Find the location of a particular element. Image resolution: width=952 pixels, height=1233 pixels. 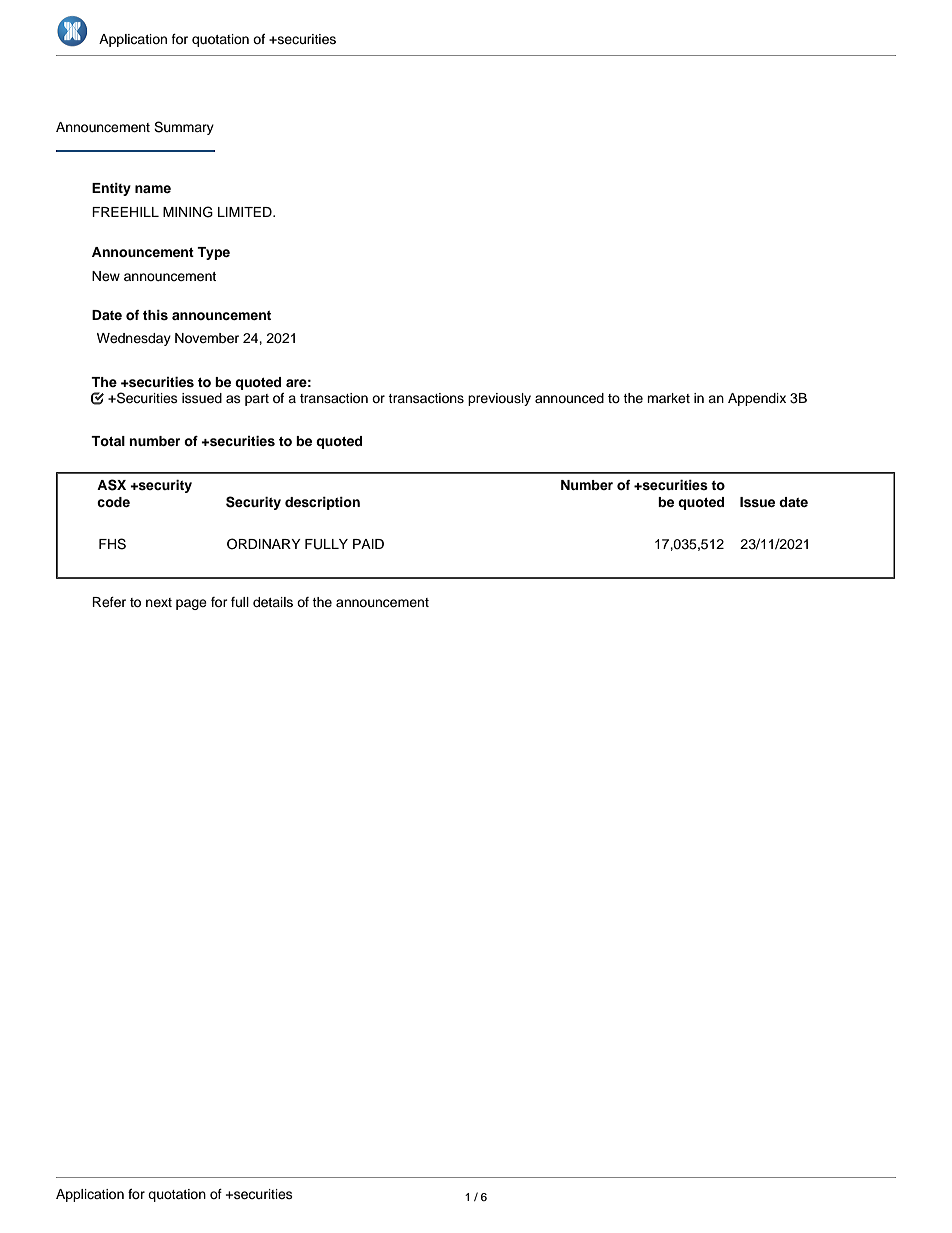

LIMITED is located at coordinates (246, 212).
